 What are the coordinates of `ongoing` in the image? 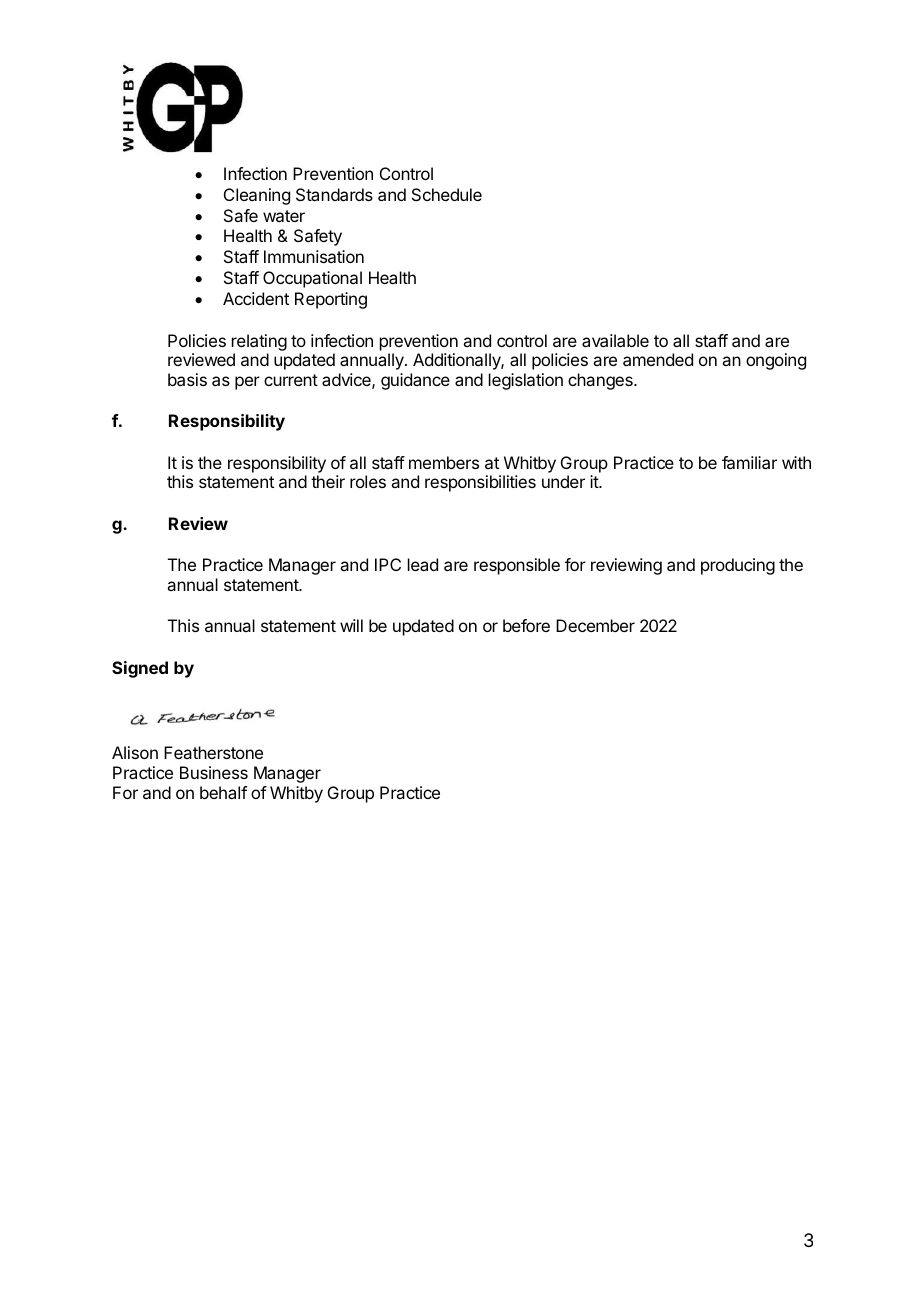 It's located at (776, 361).
